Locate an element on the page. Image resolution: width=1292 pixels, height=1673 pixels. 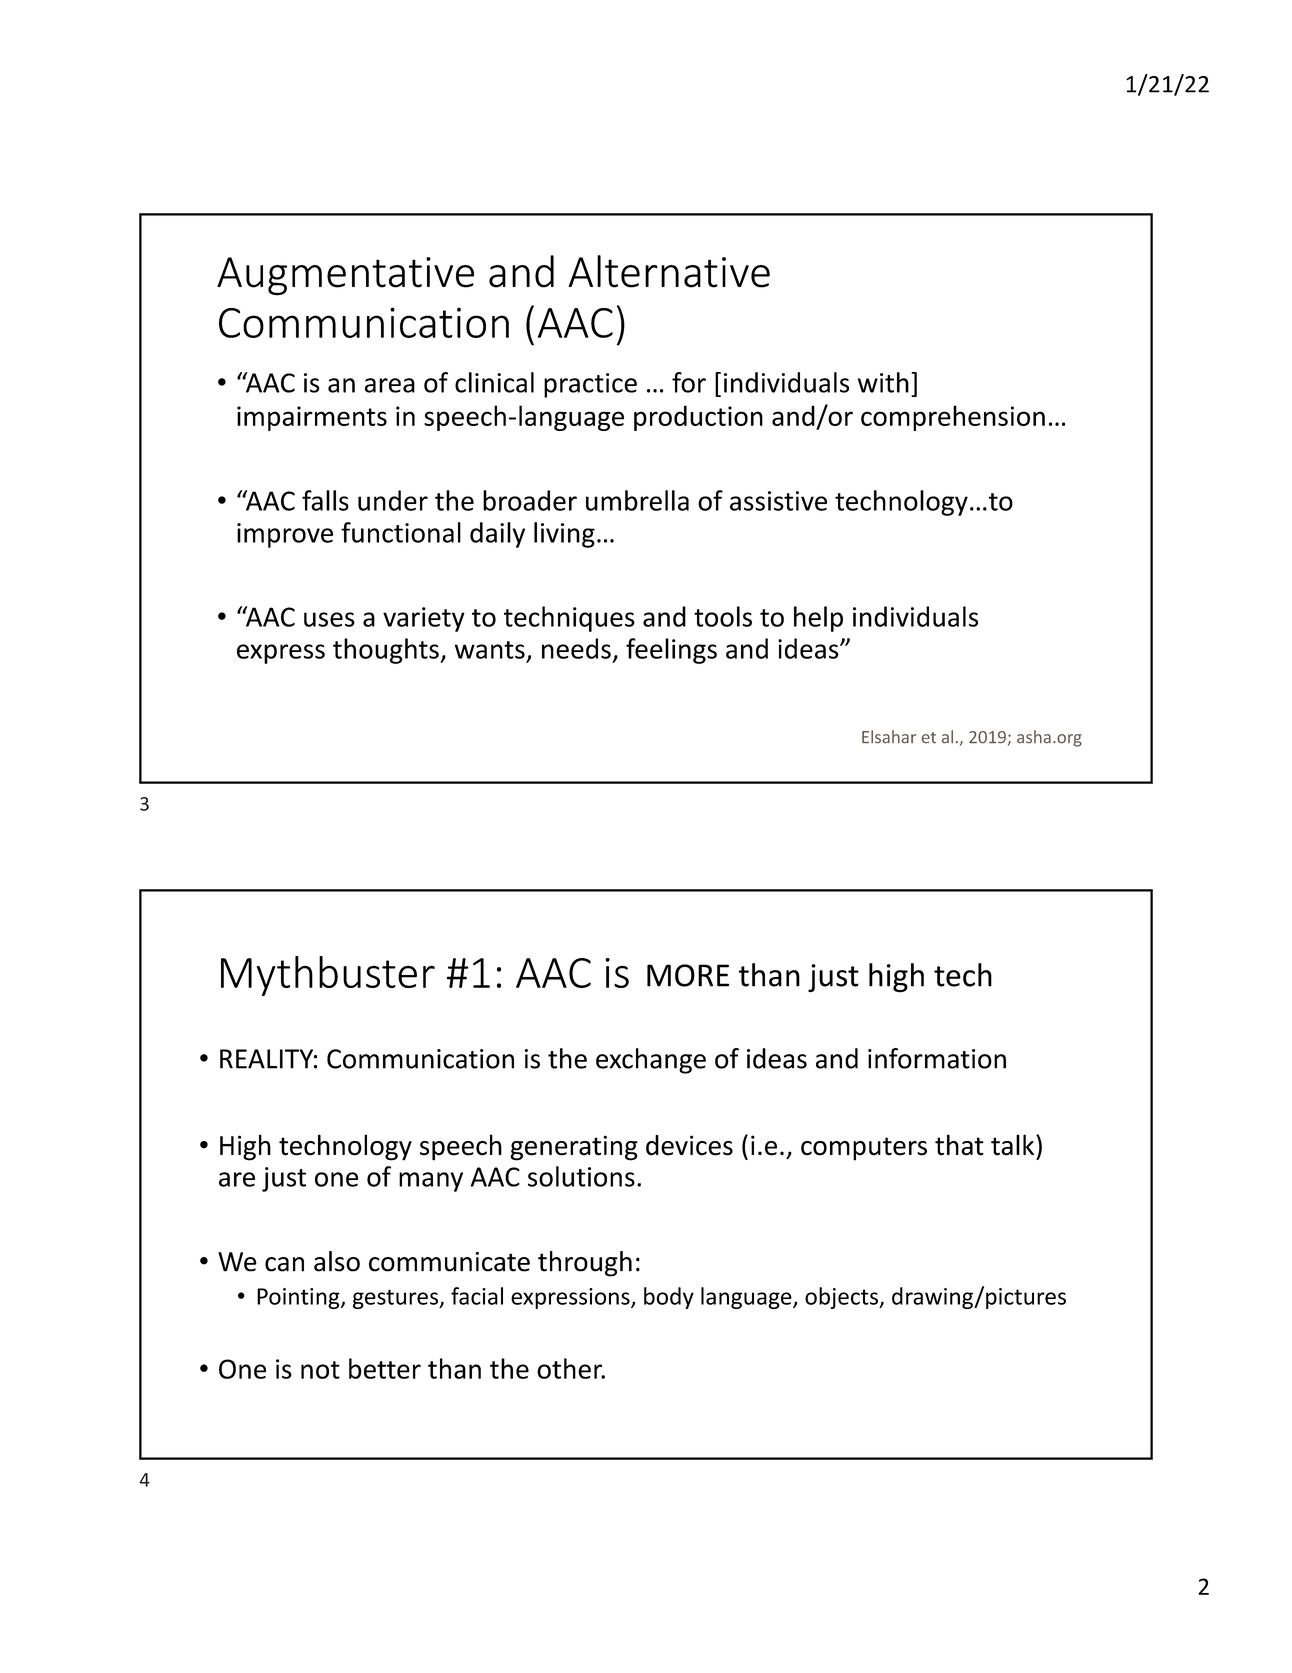
that is located at coordinates (959, 1145).
